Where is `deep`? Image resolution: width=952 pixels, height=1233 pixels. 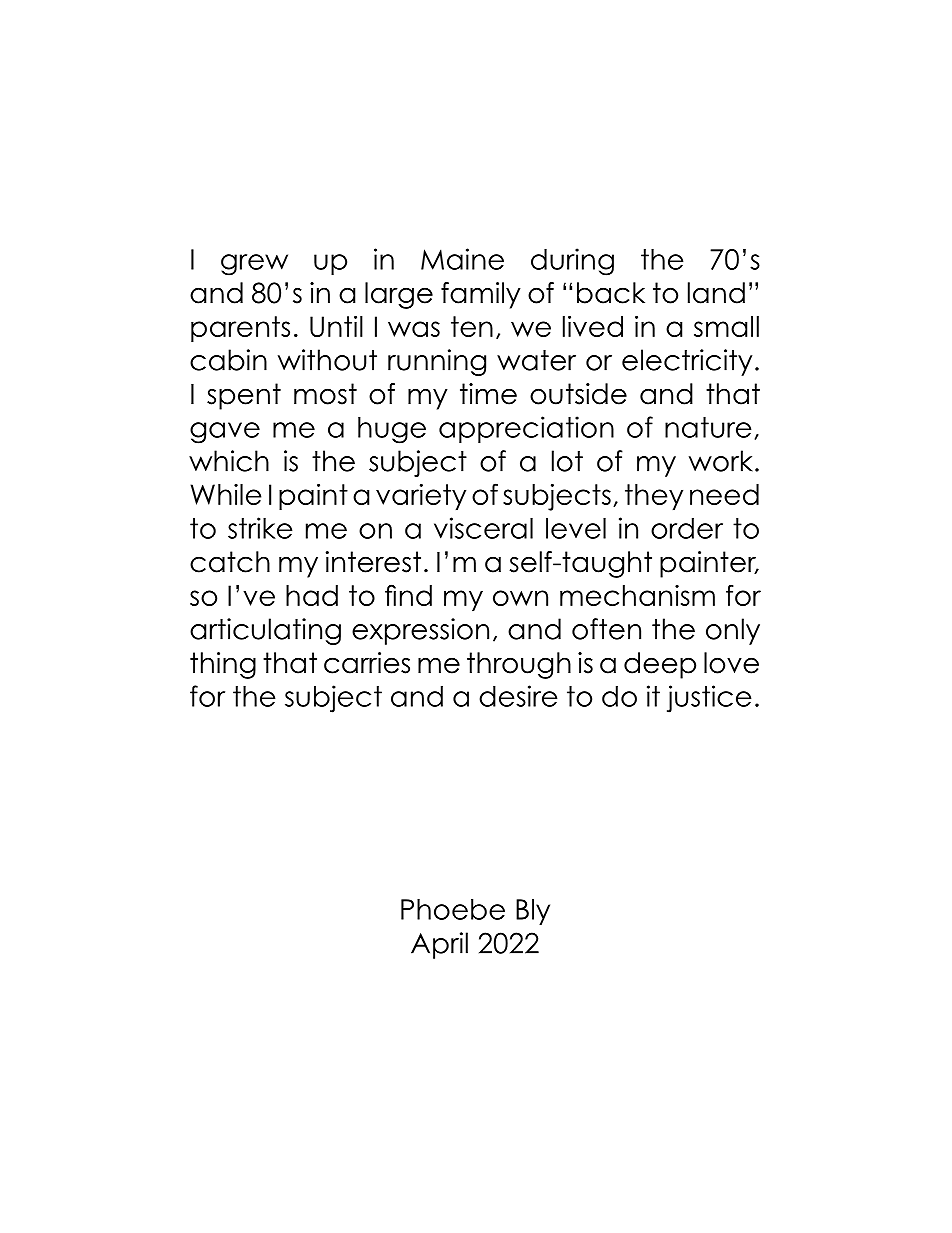
deep is located at coordinates (660, 665).
